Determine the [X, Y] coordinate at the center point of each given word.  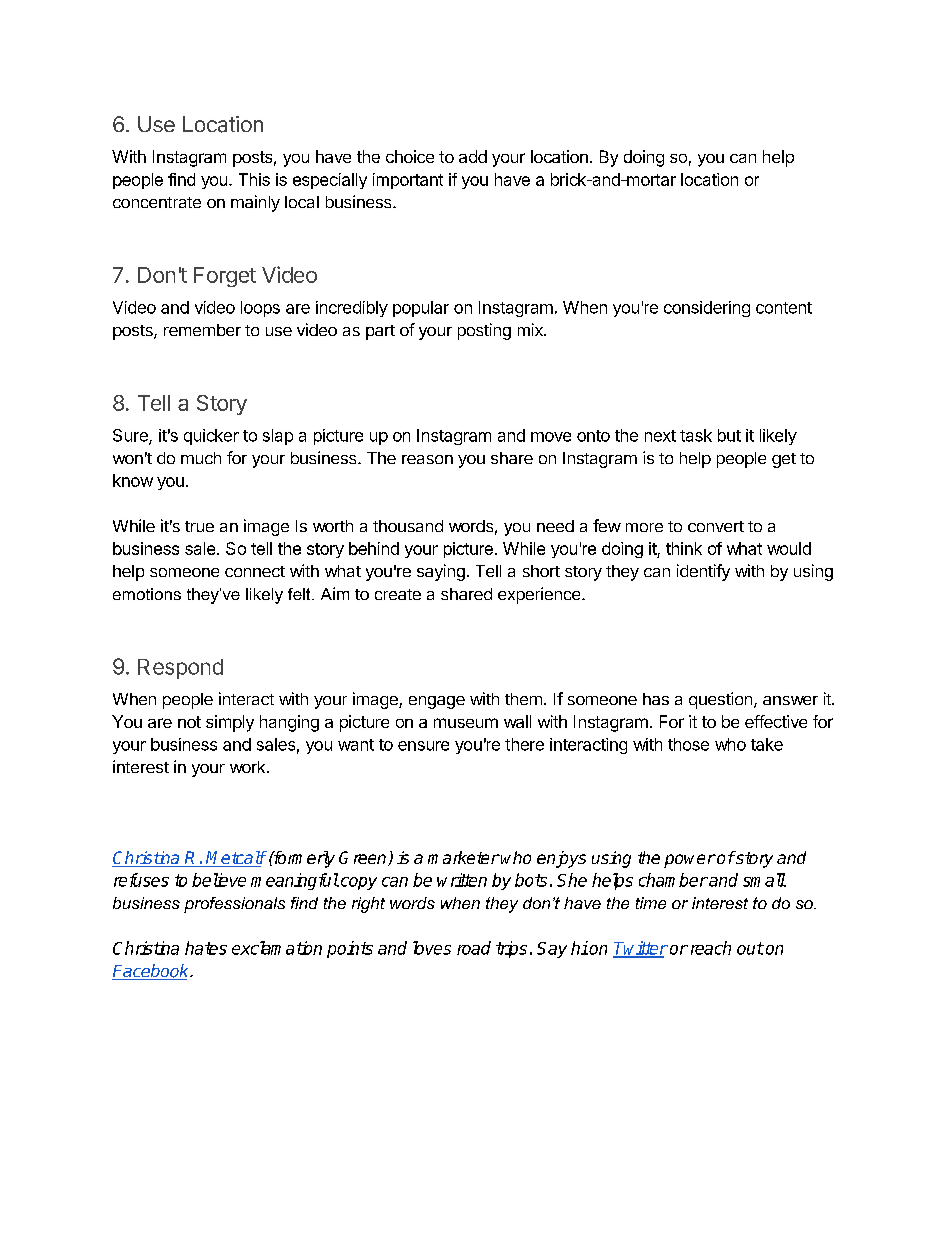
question [720, 700]
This [254, 179]
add [473, 156]
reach [711, 948]
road [474, 948]
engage [437, 702]
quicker [211, 437]
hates [206, 948]
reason [427, 459]
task [696, 435]
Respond [180, 669]
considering [707, 309]
